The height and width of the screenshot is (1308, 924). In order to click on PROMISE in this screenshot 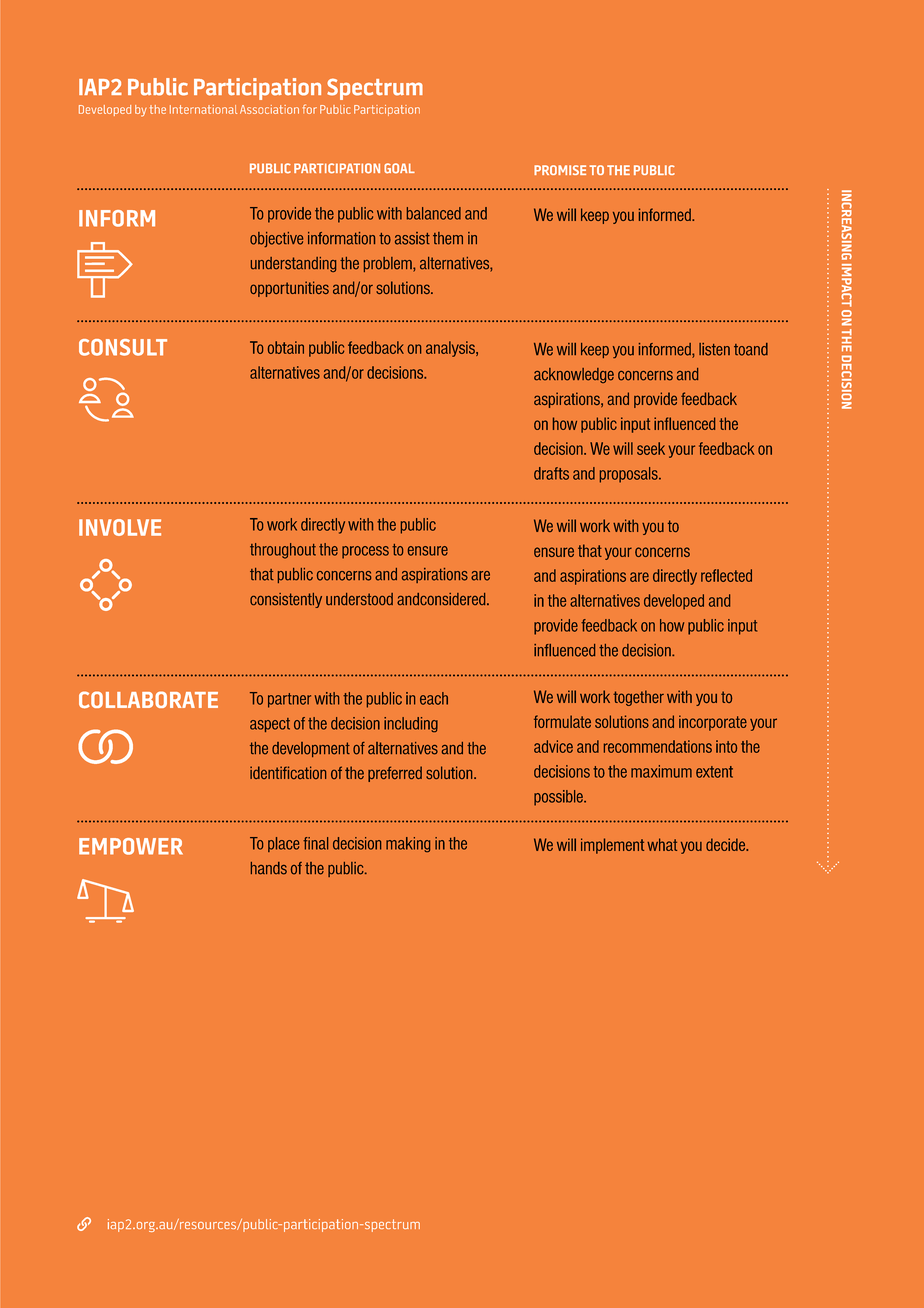, I will do `click(560, 170)`.
